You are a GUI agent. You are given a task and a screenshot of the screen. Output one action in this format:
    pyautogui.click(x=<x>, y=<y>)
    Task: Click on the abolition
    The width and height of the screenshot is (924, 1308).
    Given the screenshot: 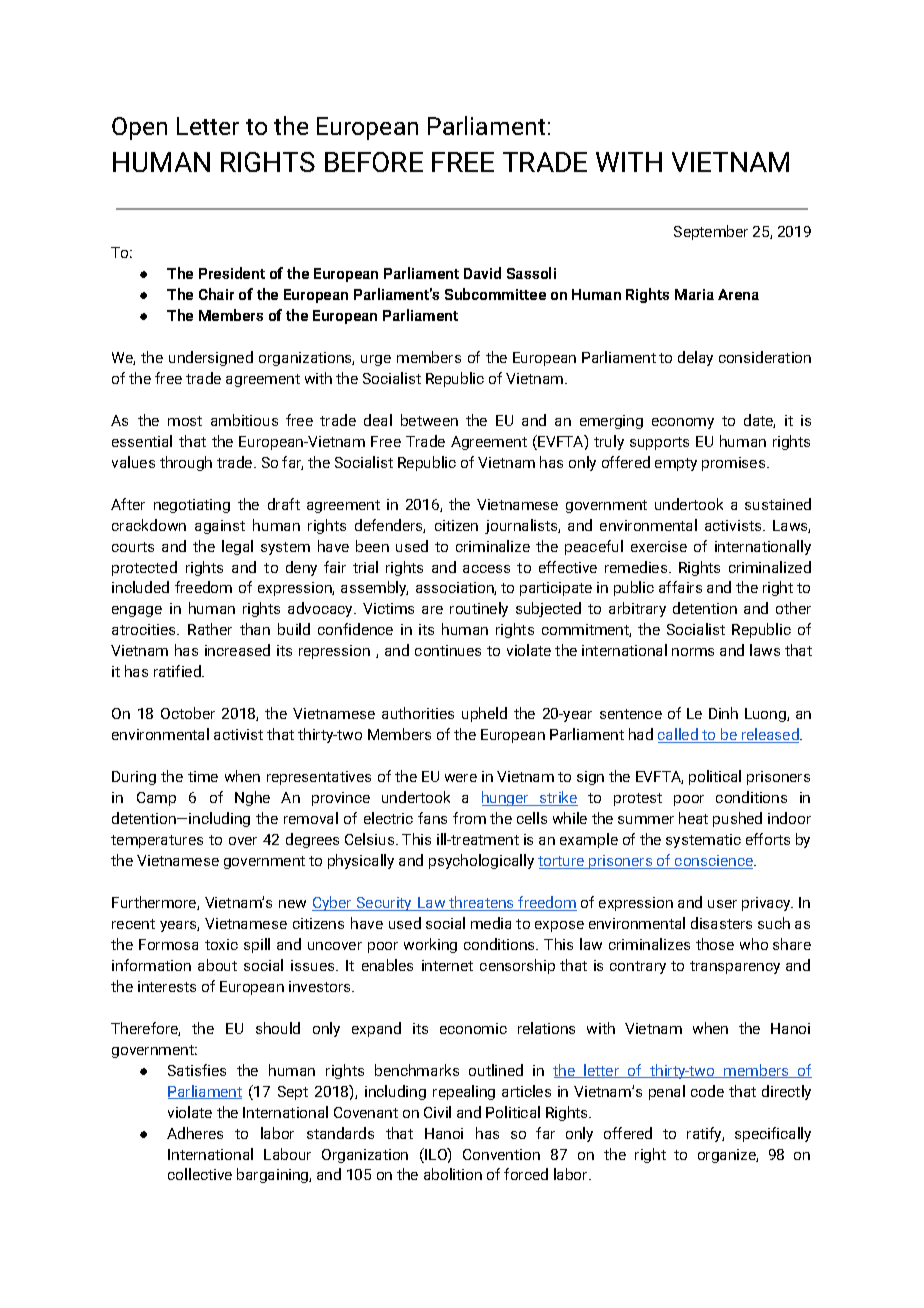 What is the action you would take?
    pyautogui.click(x=453, y=1174)
